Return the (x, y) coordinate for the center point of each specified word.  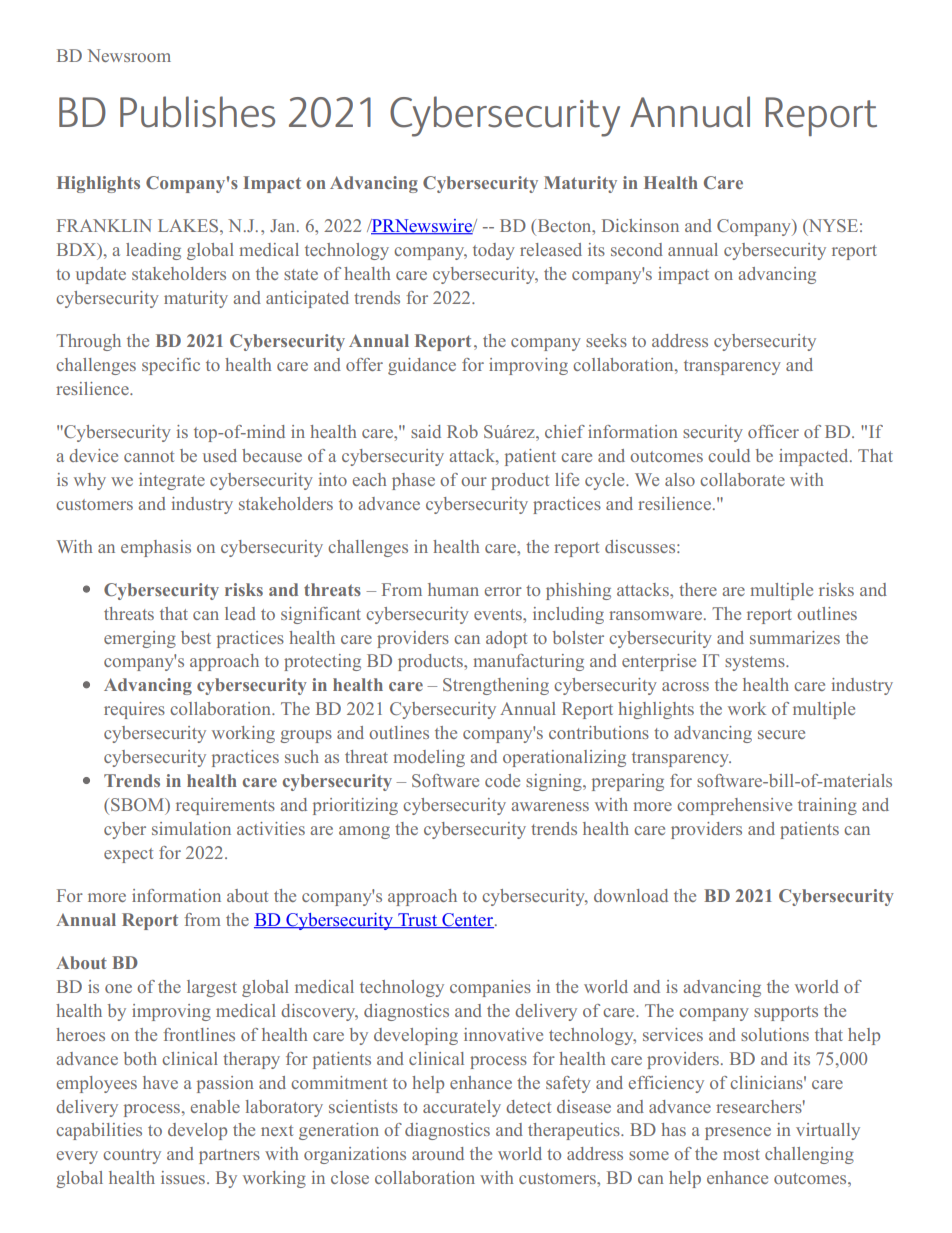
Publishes (197, 112)
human (453, 589)
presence (738, 1133)
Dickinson (640, 225)
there (698, 589)
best (196, 637)
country (132, 1156)
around (438, 1153)
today (494, 251)
